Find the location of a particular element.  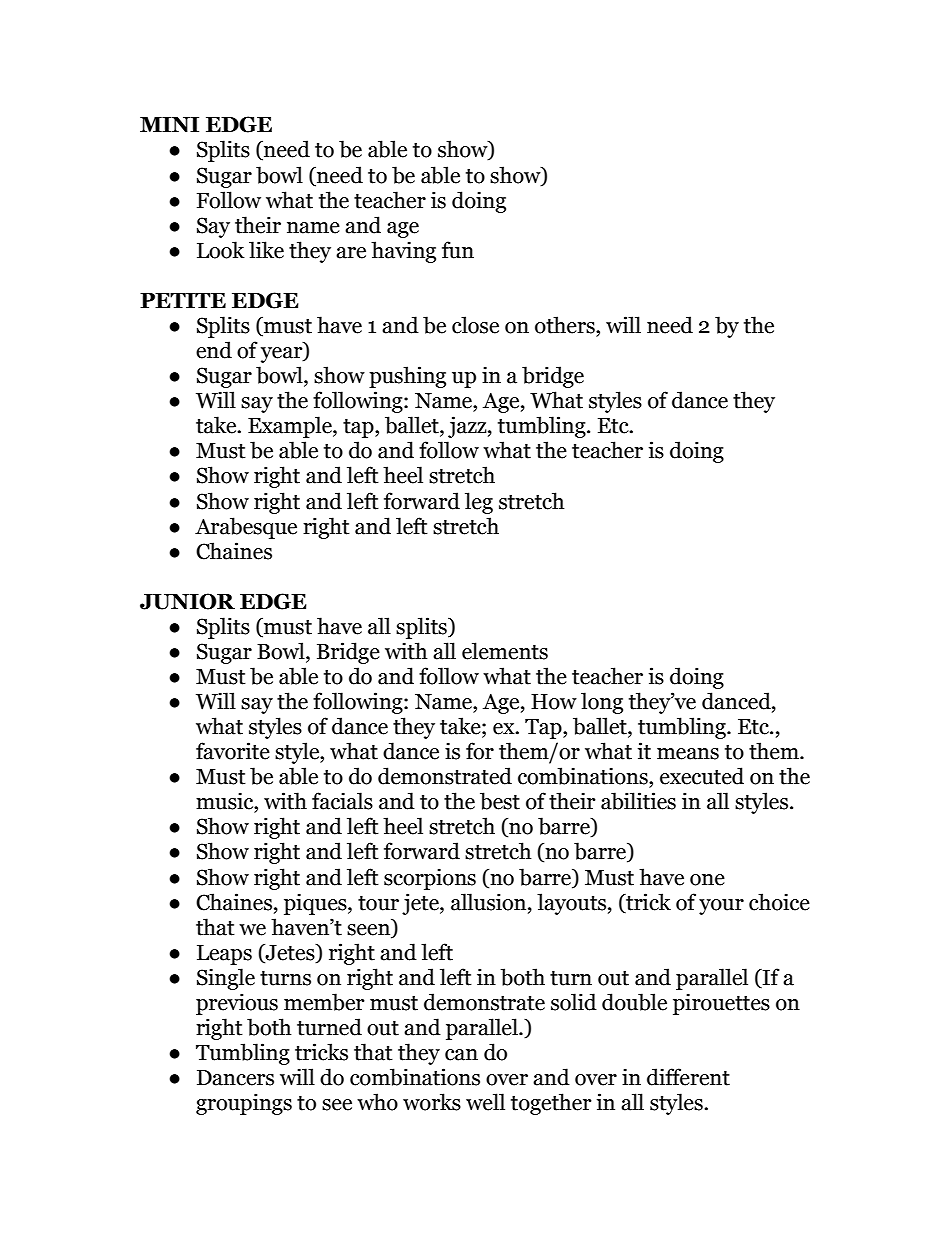

close is located at coordinates (475, 325).
